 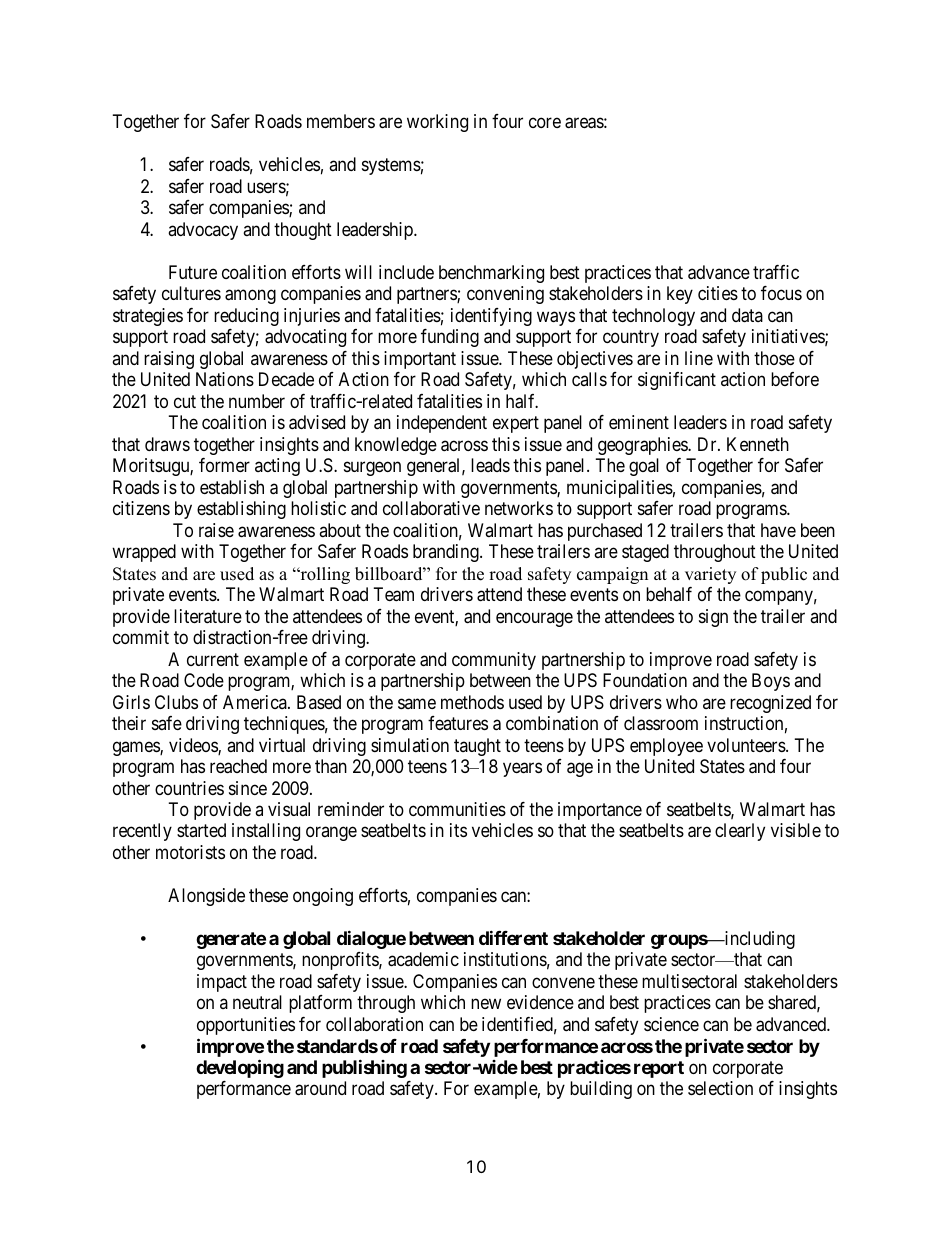 I want to click on working, so click(x=437, y=123).
